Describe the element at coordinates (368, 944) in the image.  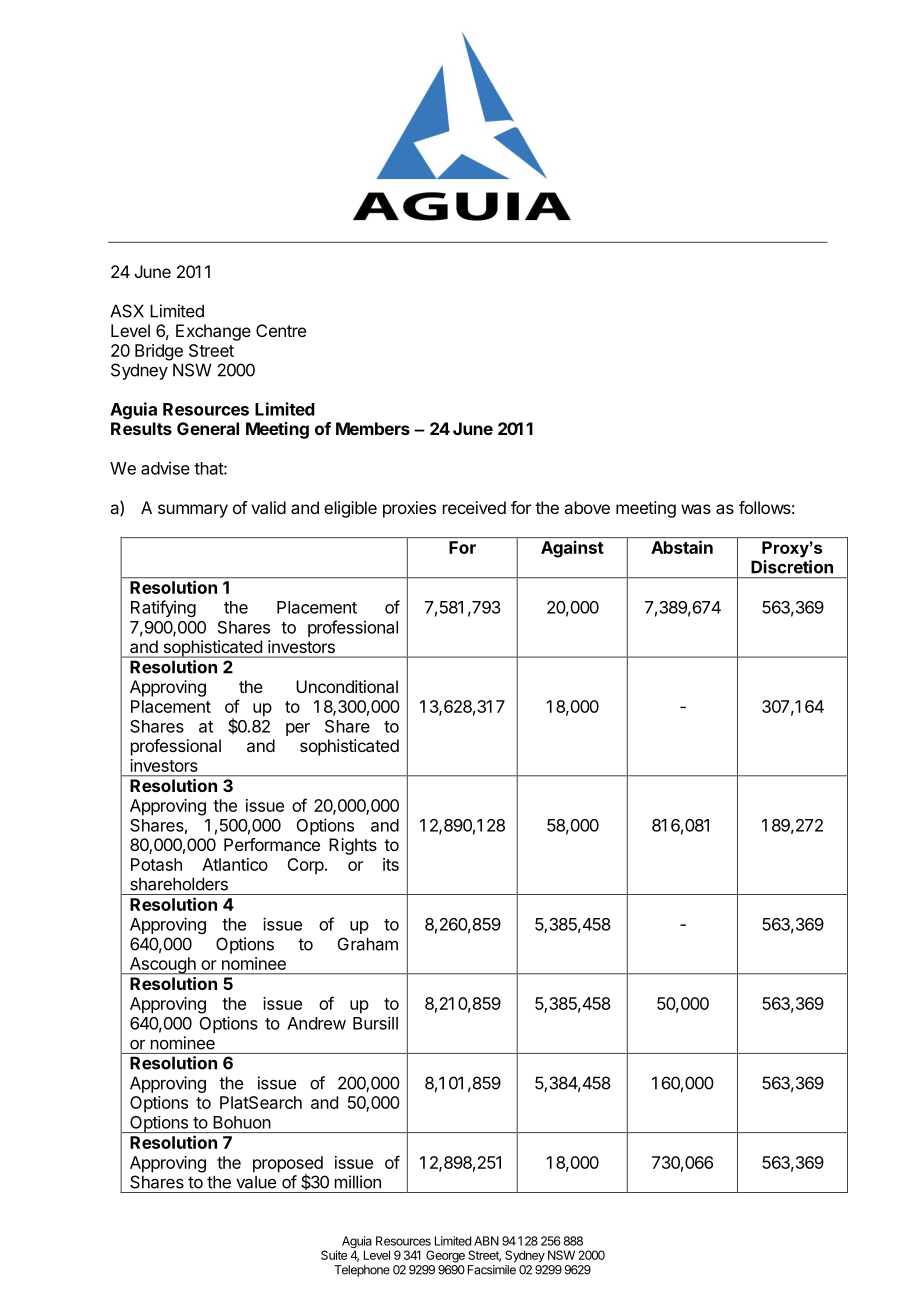
I see `Graham` at that location.
